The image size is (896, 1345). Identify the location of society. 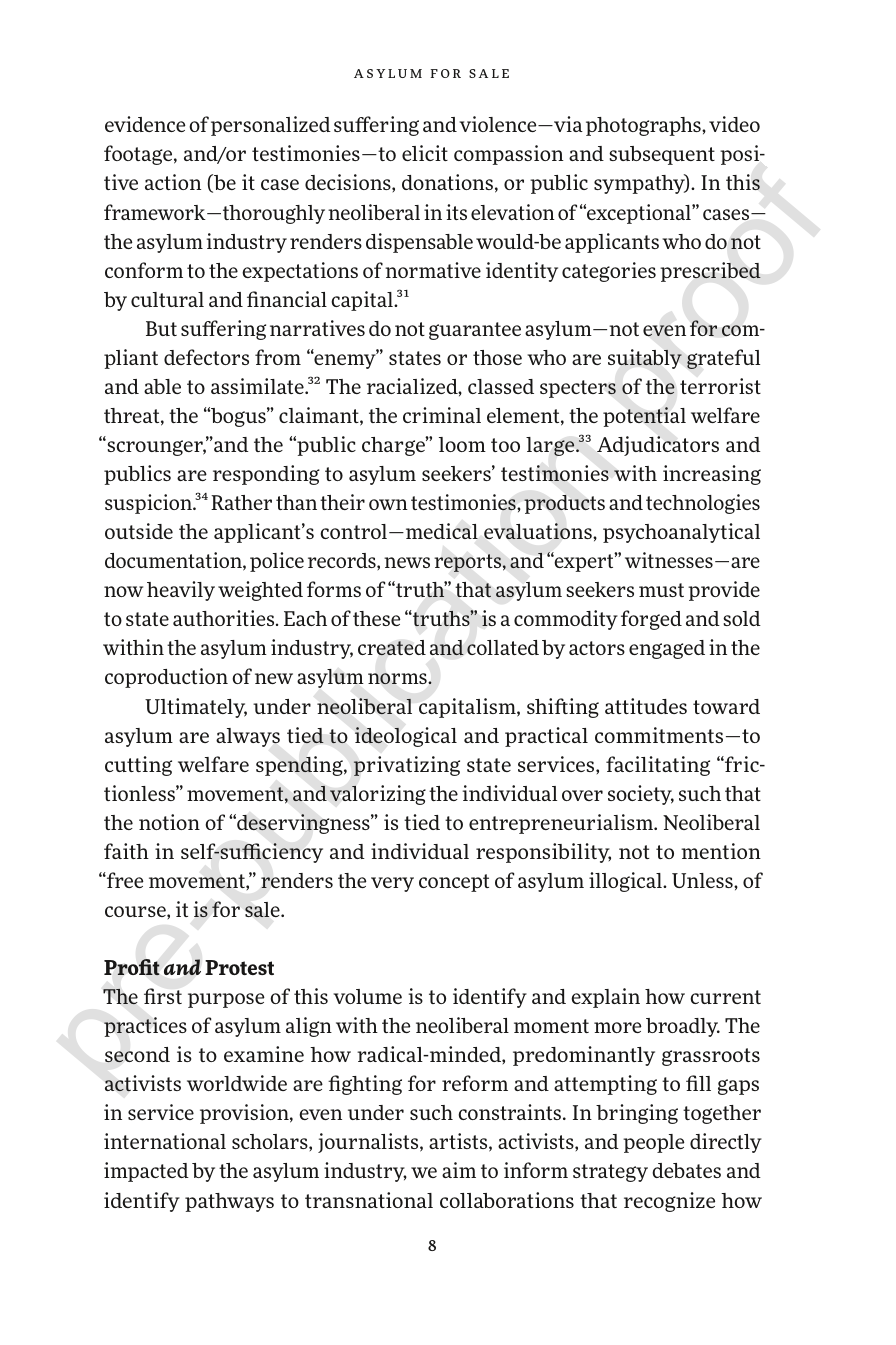
(641, 795).
